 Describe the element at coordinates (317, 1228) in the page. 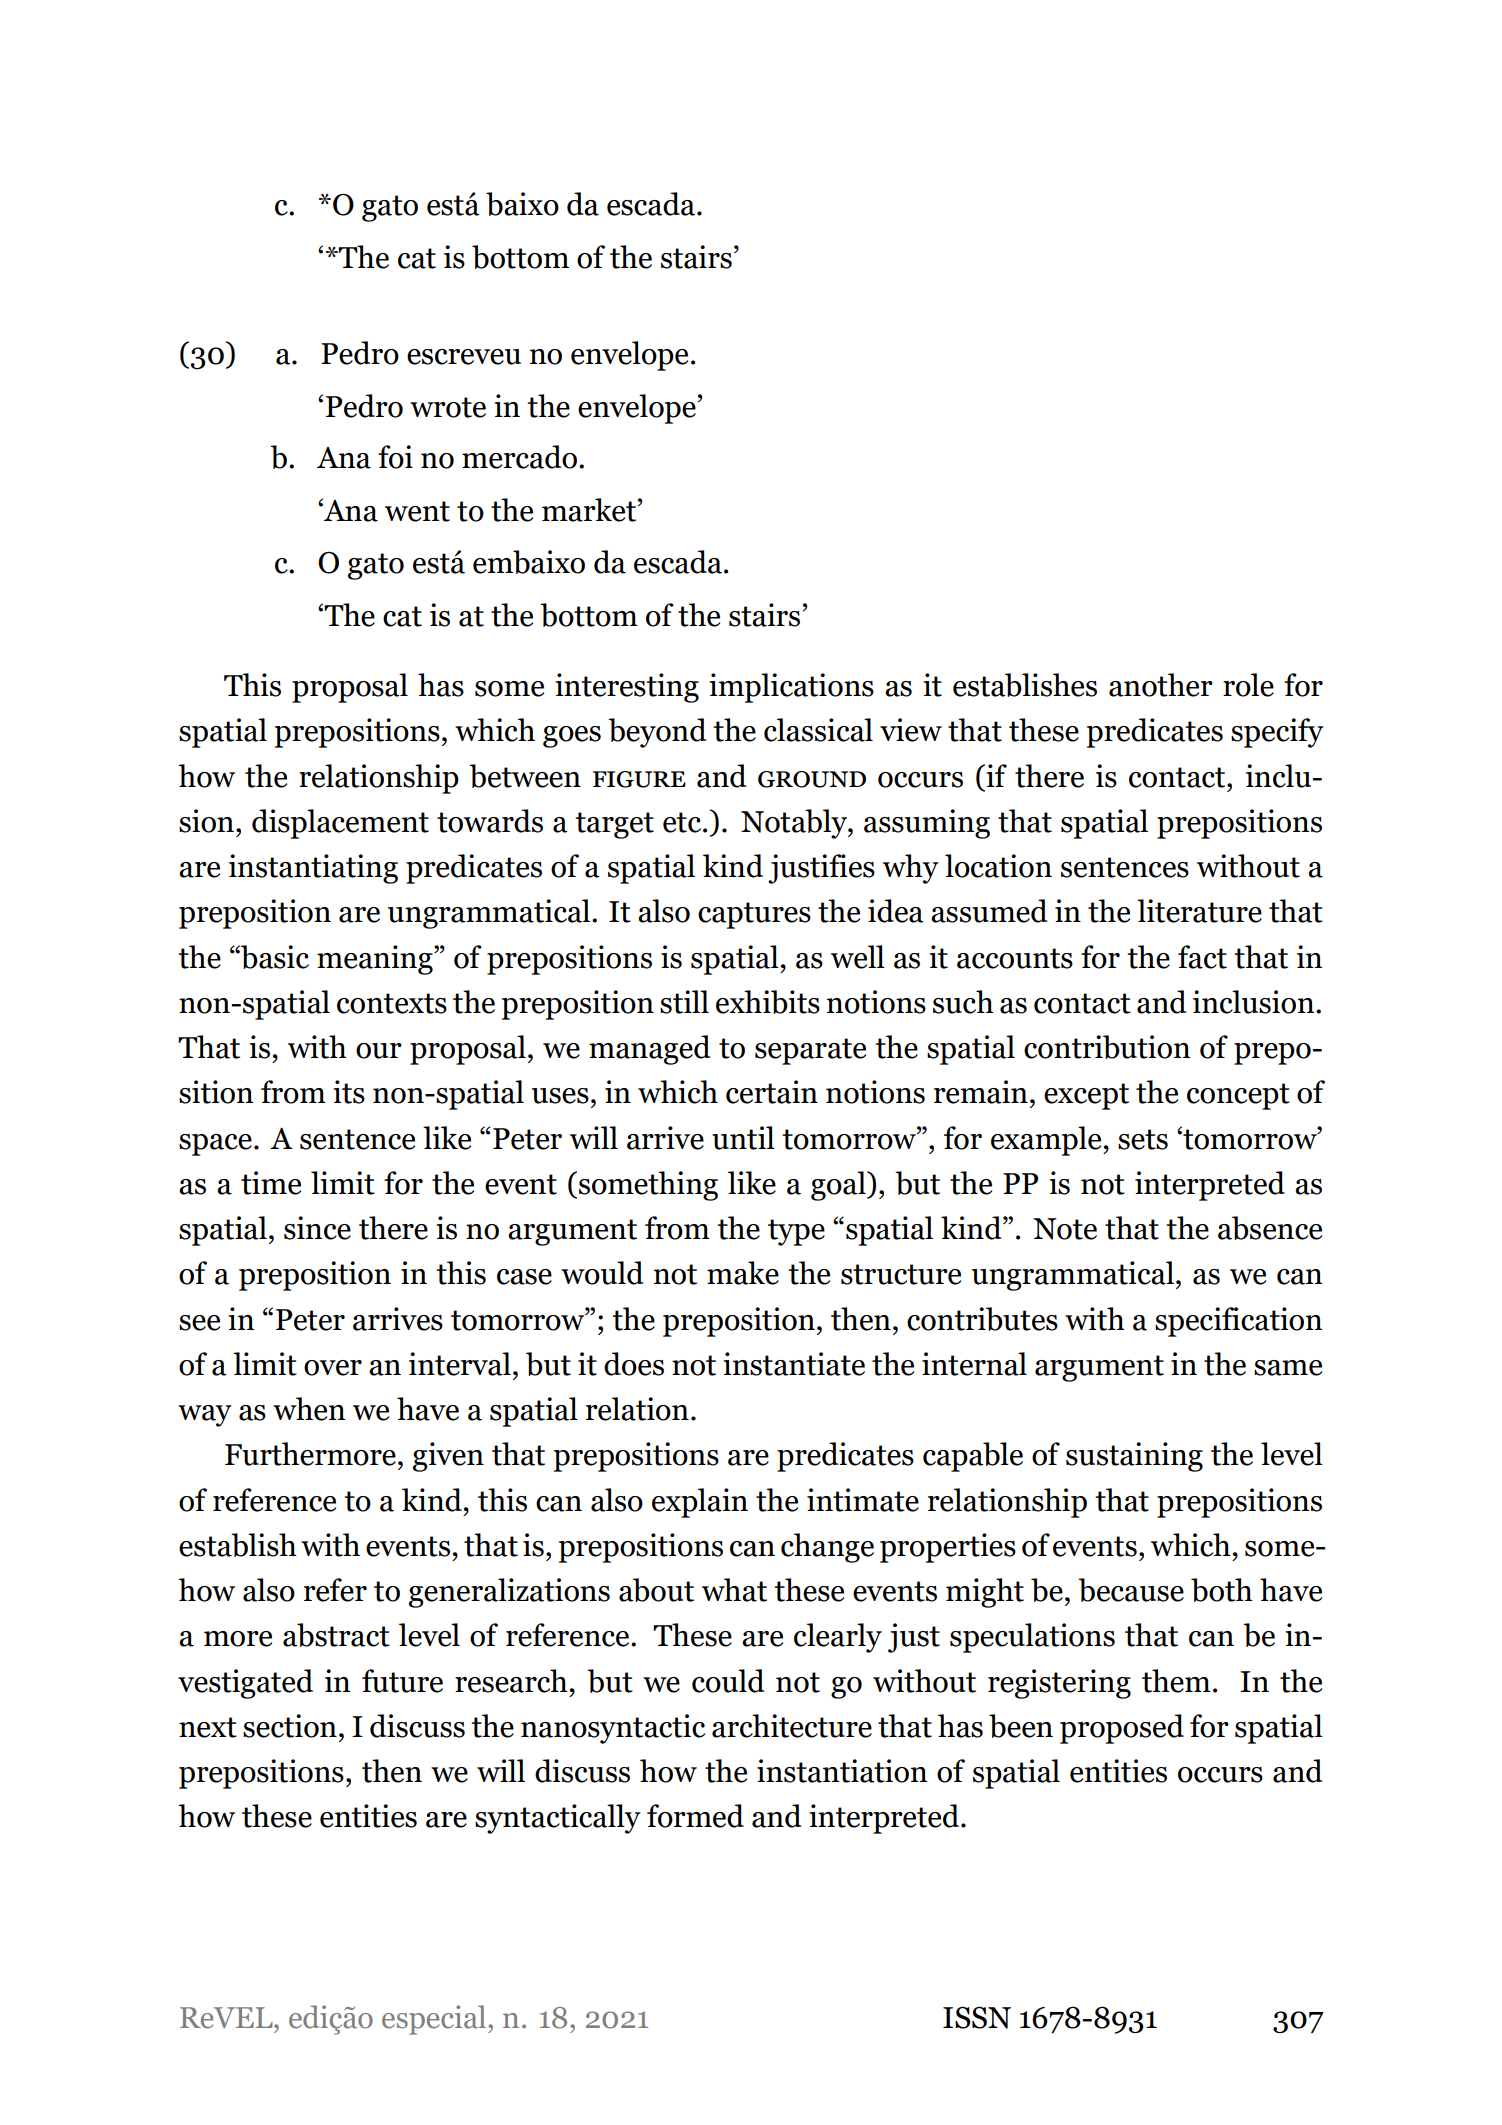

I see `since` at that location.
